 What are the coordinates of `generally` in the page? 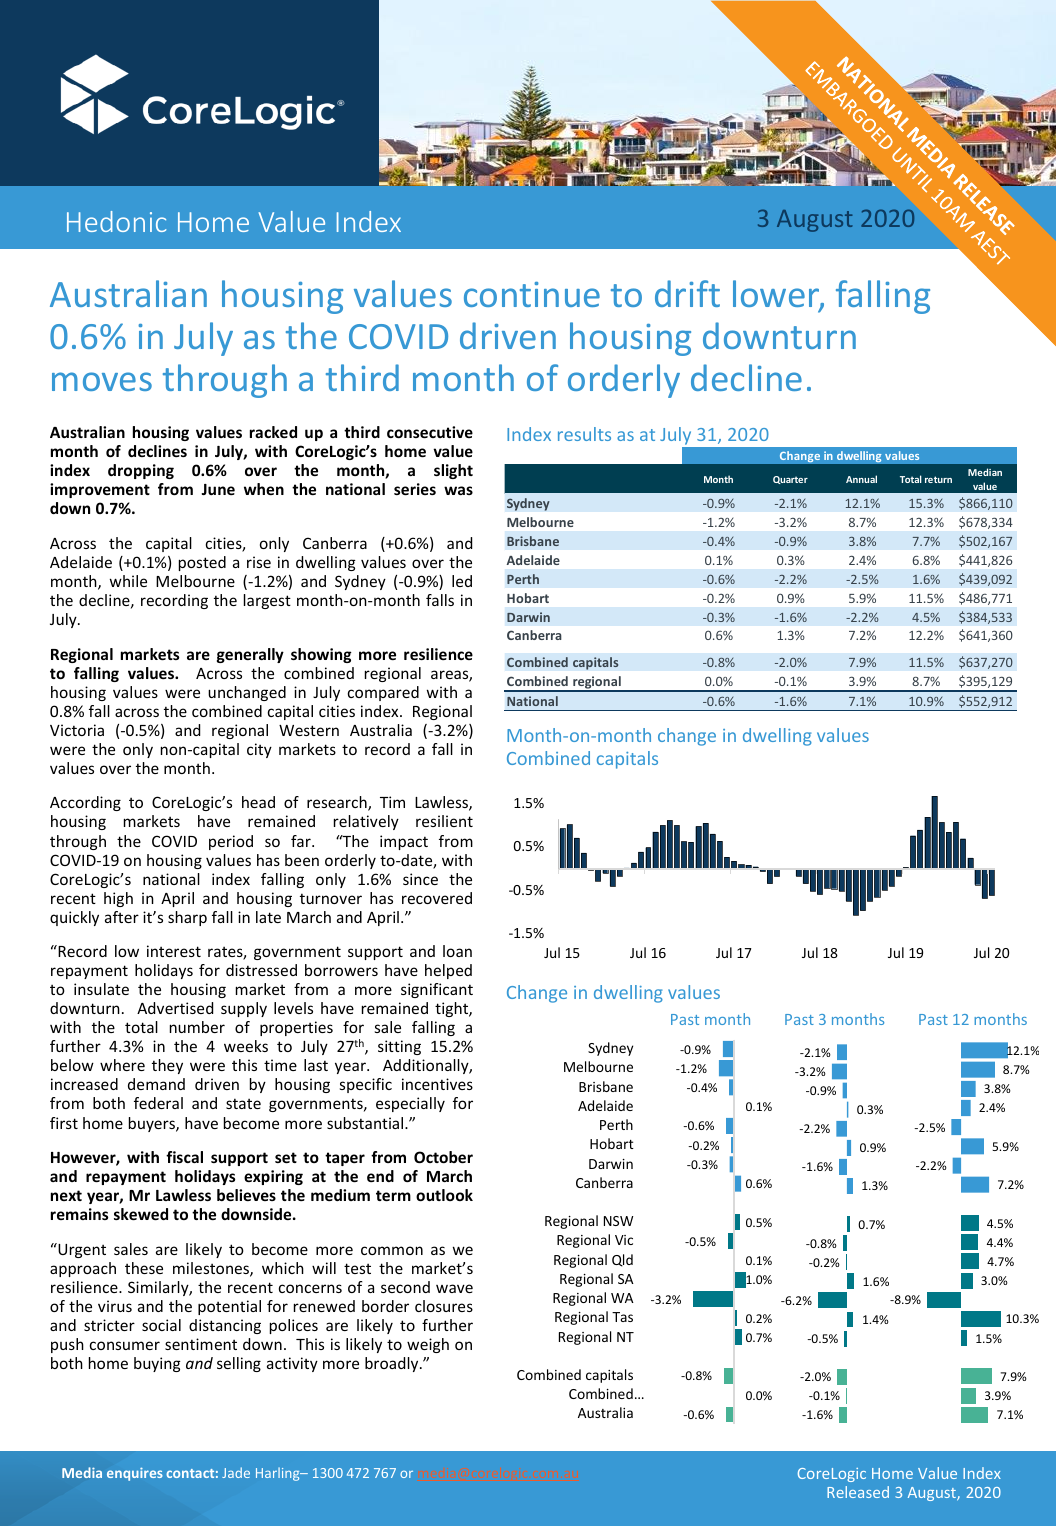 It's located at (250, 655).
